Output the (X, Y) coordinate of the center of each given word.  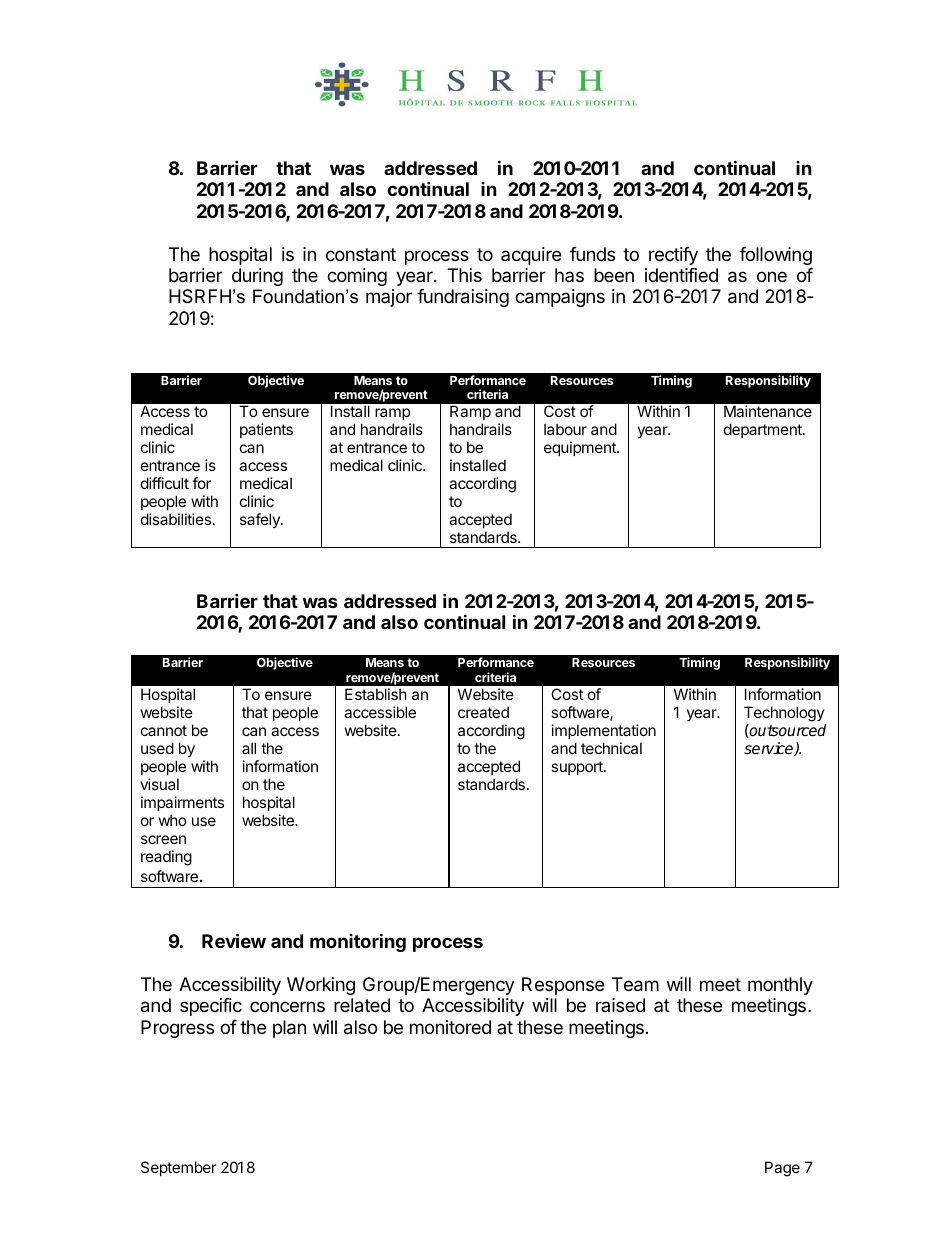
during (257, 277)
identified (681, 275)
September (179, 1168)
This (464, 275)
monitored (450, 1027)
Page (782, 1169)
